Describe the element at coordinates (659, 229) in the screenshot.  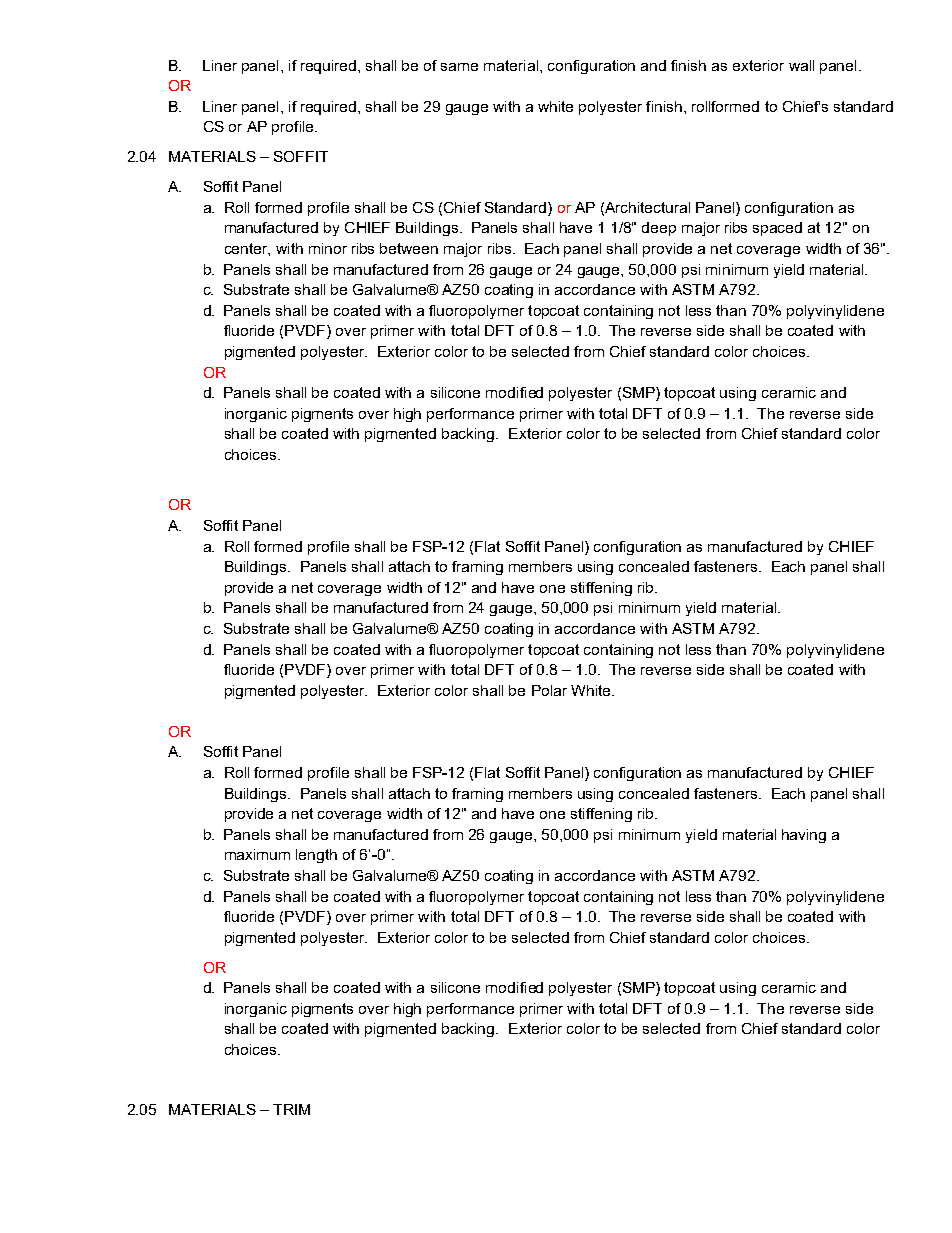
I see `deep` at that location.
